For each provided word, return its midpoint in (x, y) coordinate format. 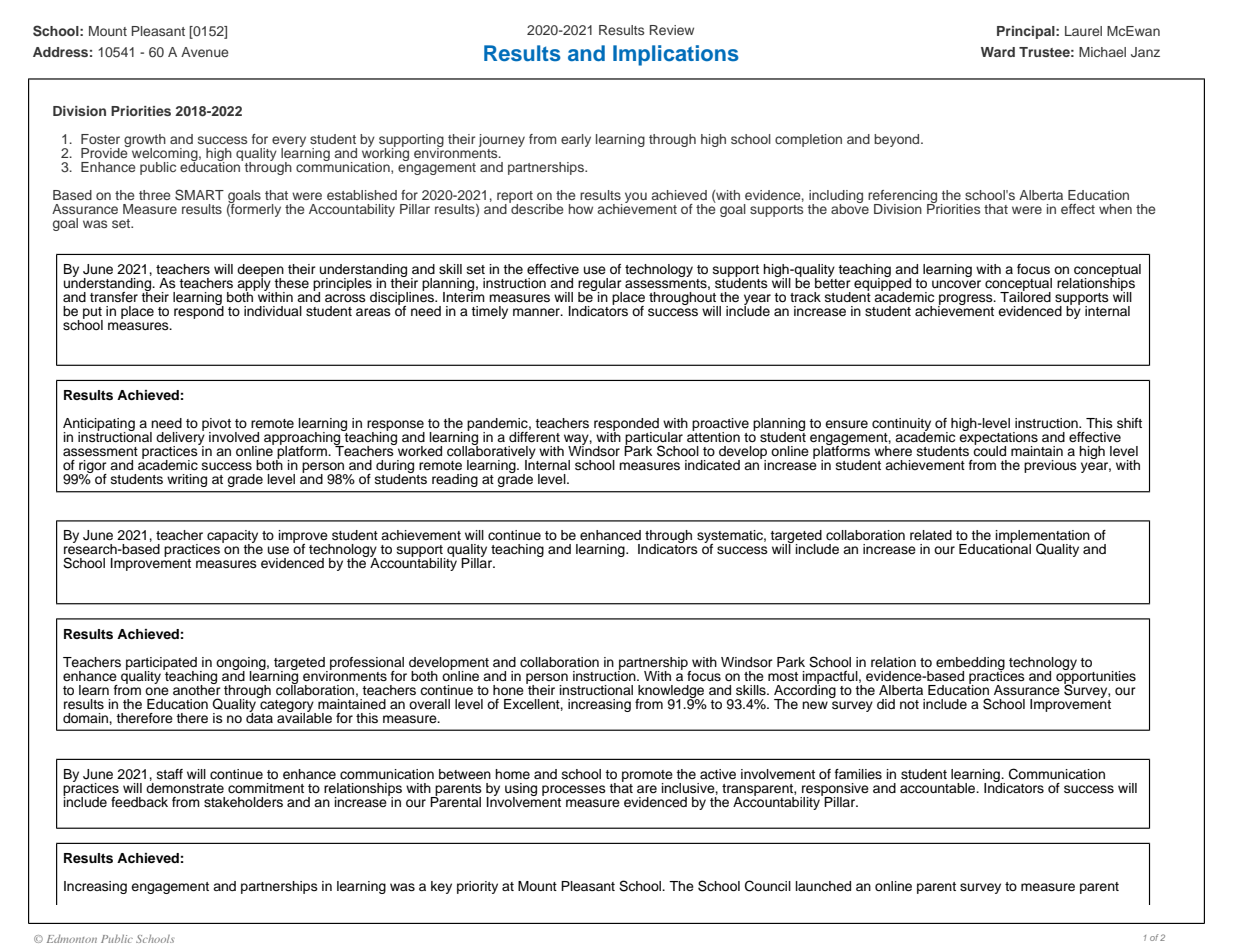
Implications (676, 55)
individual (273, 311)
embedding (970, 664)
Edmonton (72, 939)
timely (489, 312)
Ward (998, 52)
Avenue (204, 52)
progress (966, 300)
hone (508, 690)
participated (161, 664)
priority (477, 887)
